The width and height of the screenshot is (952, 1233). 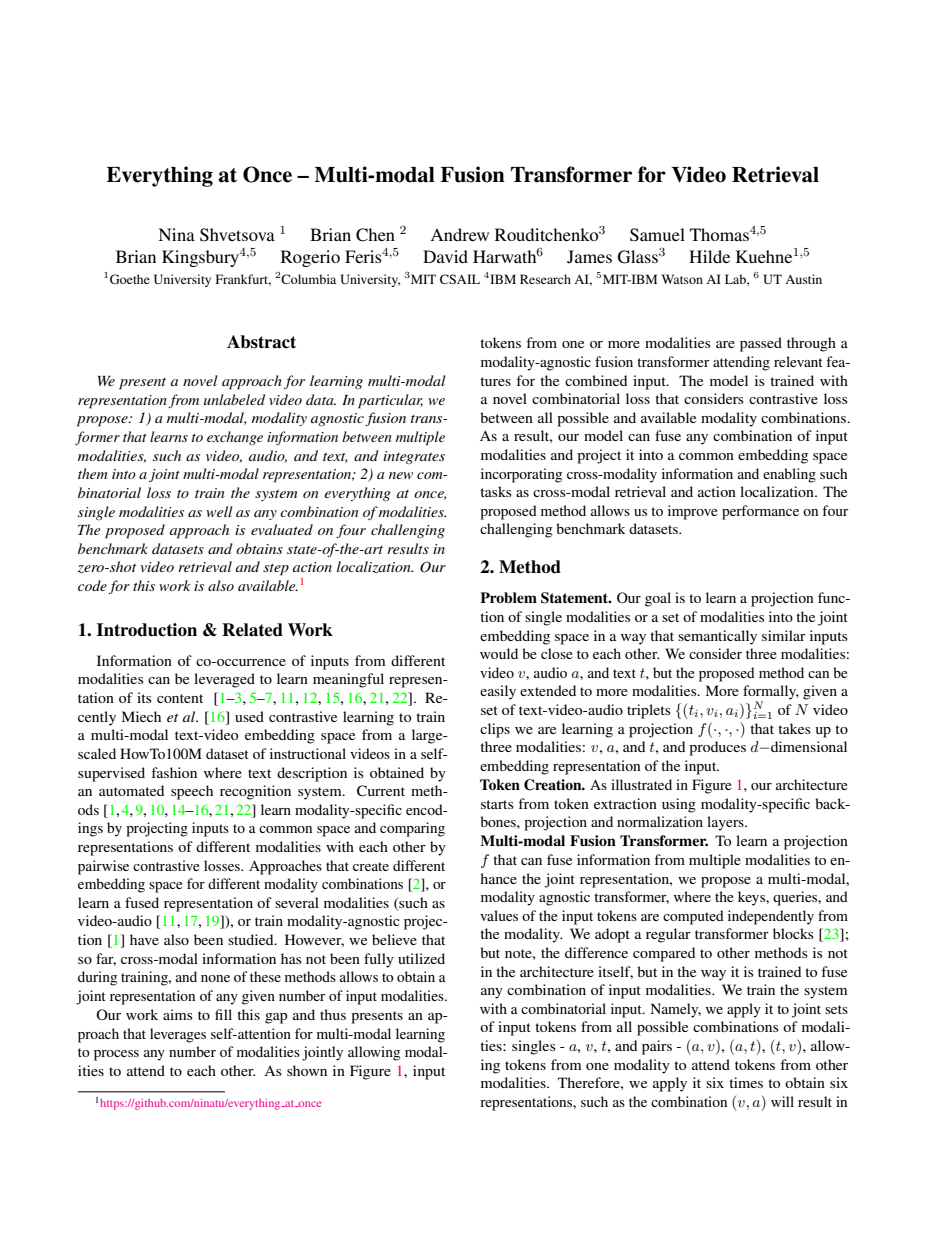 I want to click on exchange, so click(x=235, y=438).
